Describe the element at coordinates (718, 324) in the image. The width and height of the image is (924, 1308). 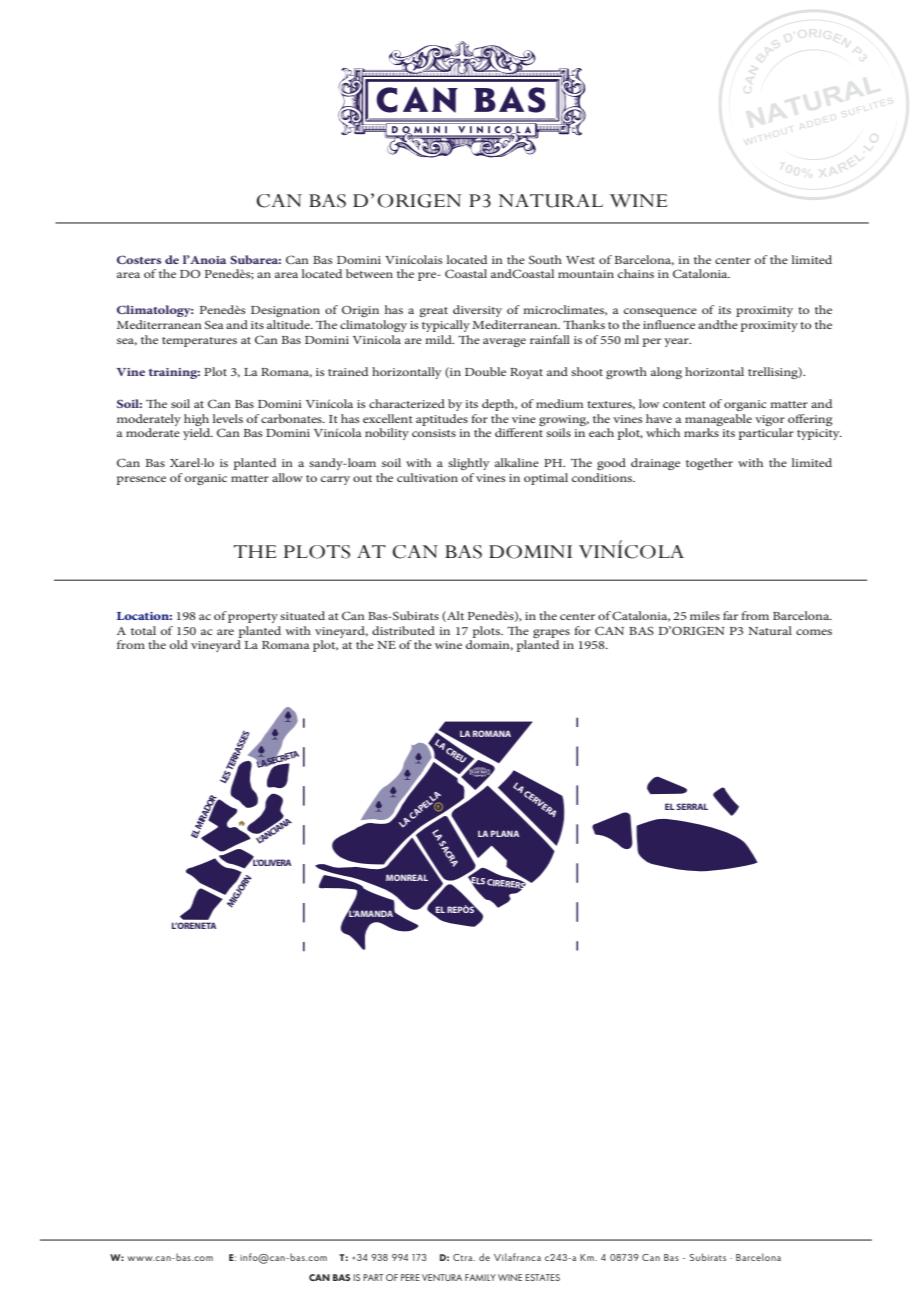
I see `andthe` at that location.
